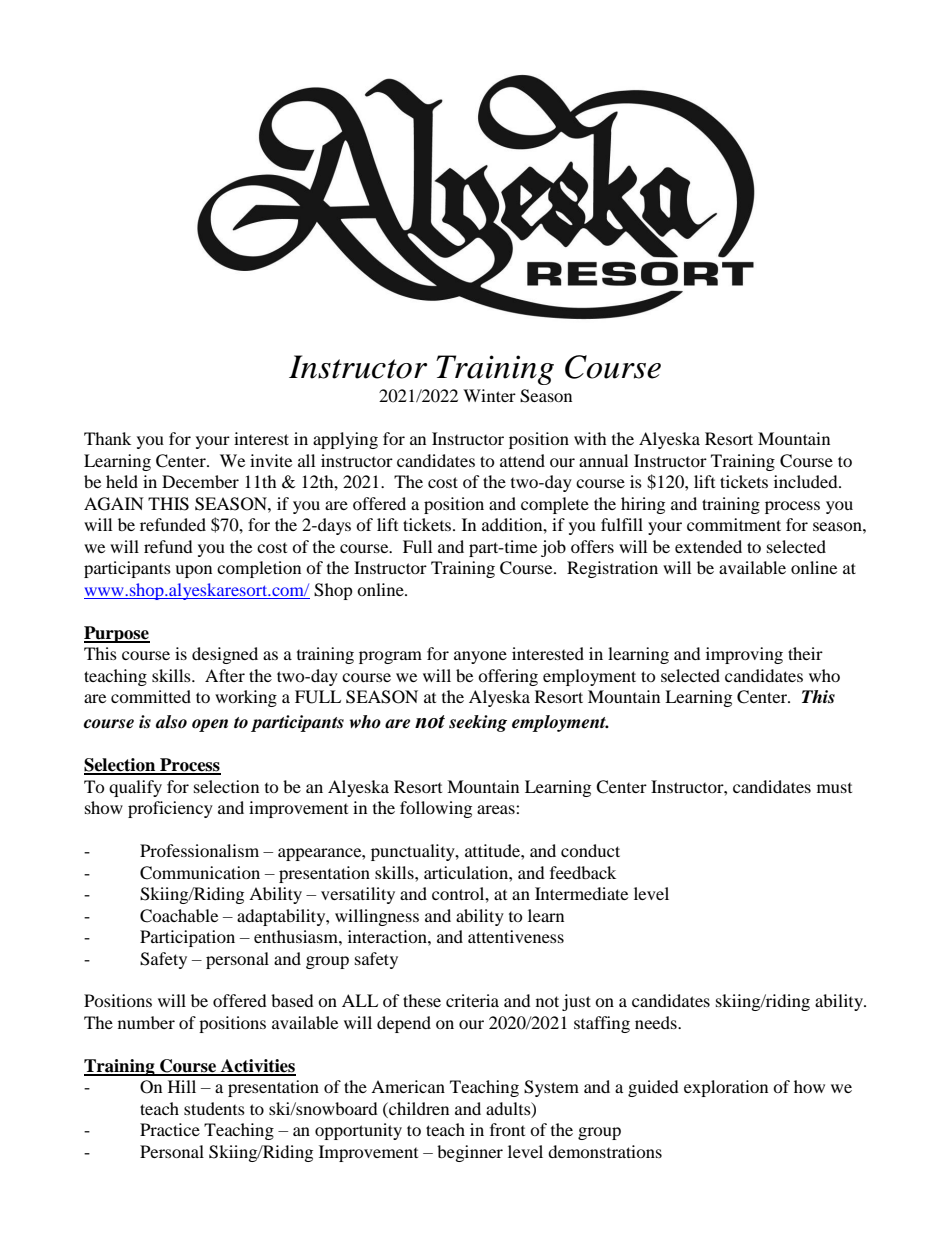 The width and height of the page is (952, 1233). What do you see at coordinates (507, 1129) in the page?
I see `front` at bounding box center [507, 1129].
